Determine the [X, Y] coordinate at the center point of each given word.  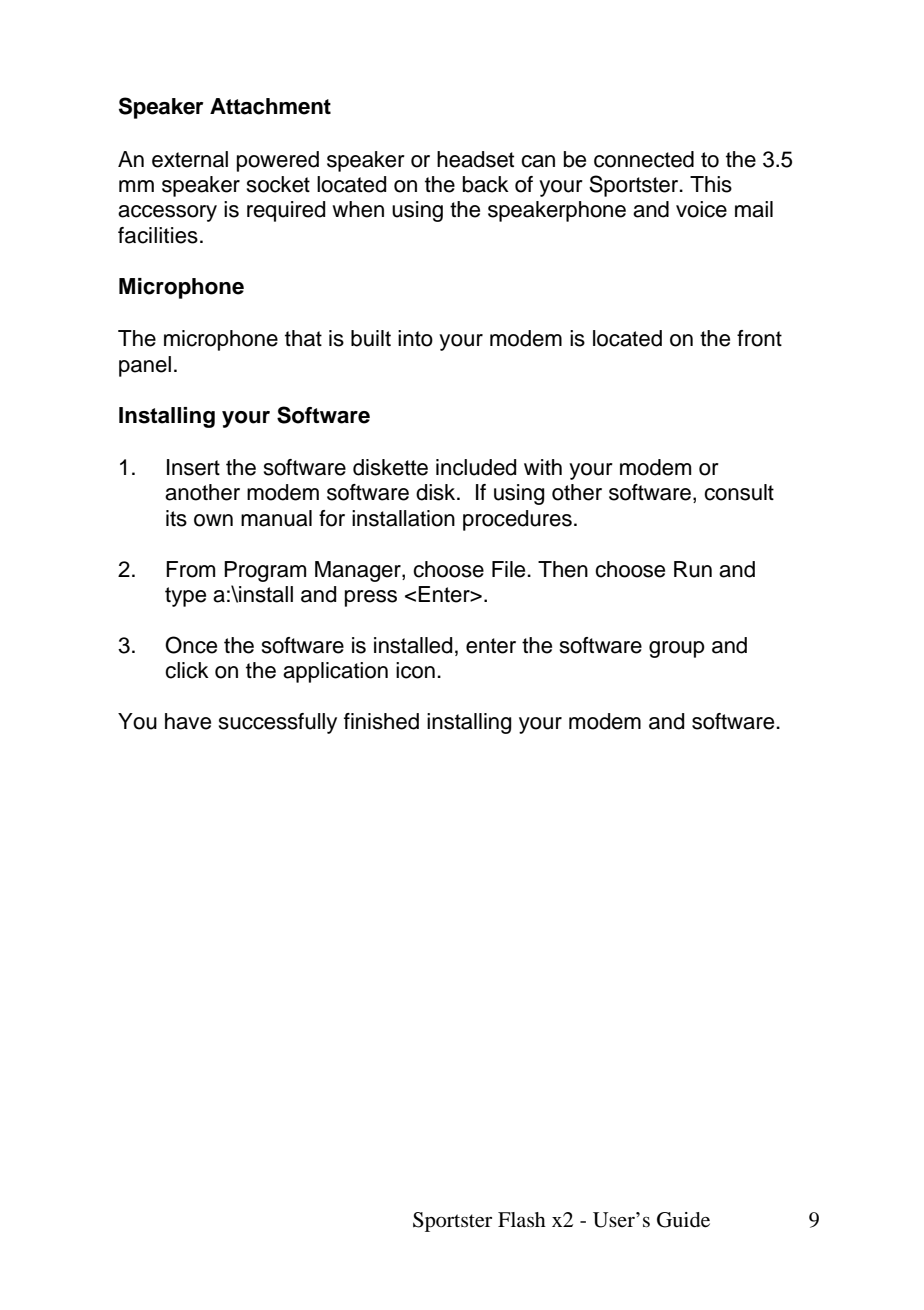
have [188, 721]
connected [644, 159]
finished [381, 721]
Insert [193, 467]
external [190, 159]
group [677, 649]
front [759, 338]
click [187, 670]
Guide [683, 1220]
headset [475, 159]
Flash [522, 1219]
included [476, 467]
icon [415, 670]
